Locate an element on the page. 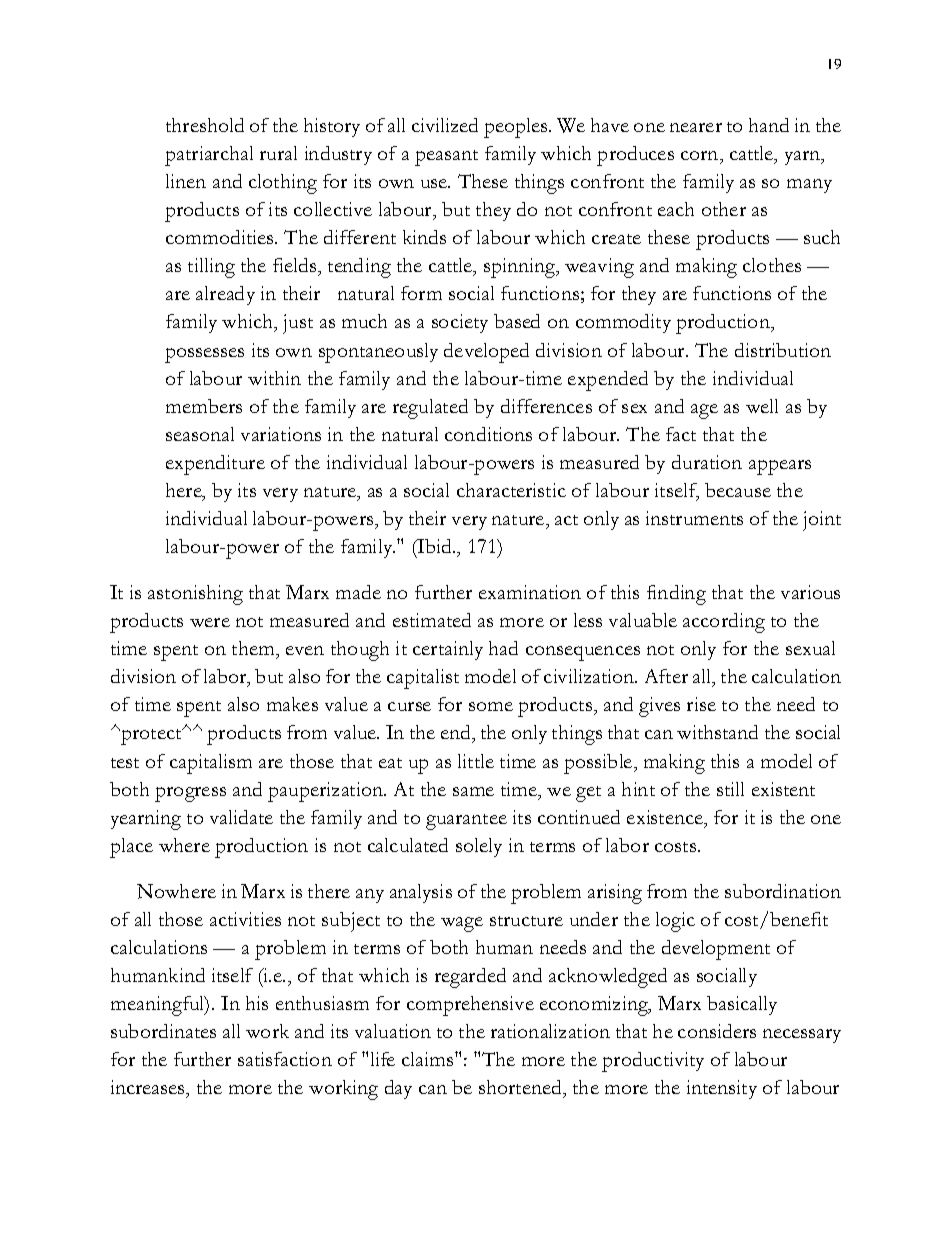 Image resolution: width=952 pixels, height=1233 pixels. according is located at coordinates (724, 623).
